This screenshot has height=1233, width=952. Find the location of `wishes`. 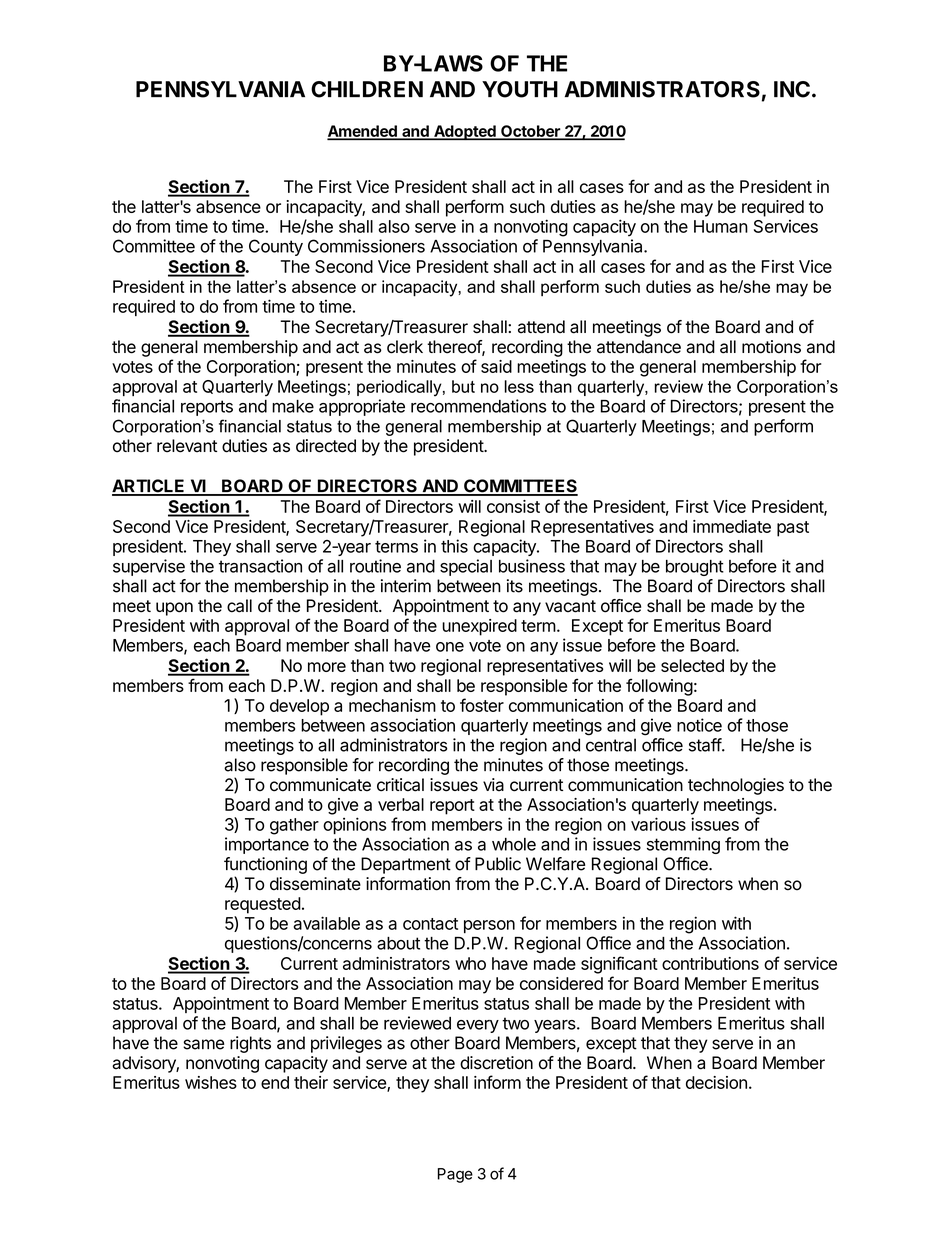

wishes is located at coordinates (211, 1082).
